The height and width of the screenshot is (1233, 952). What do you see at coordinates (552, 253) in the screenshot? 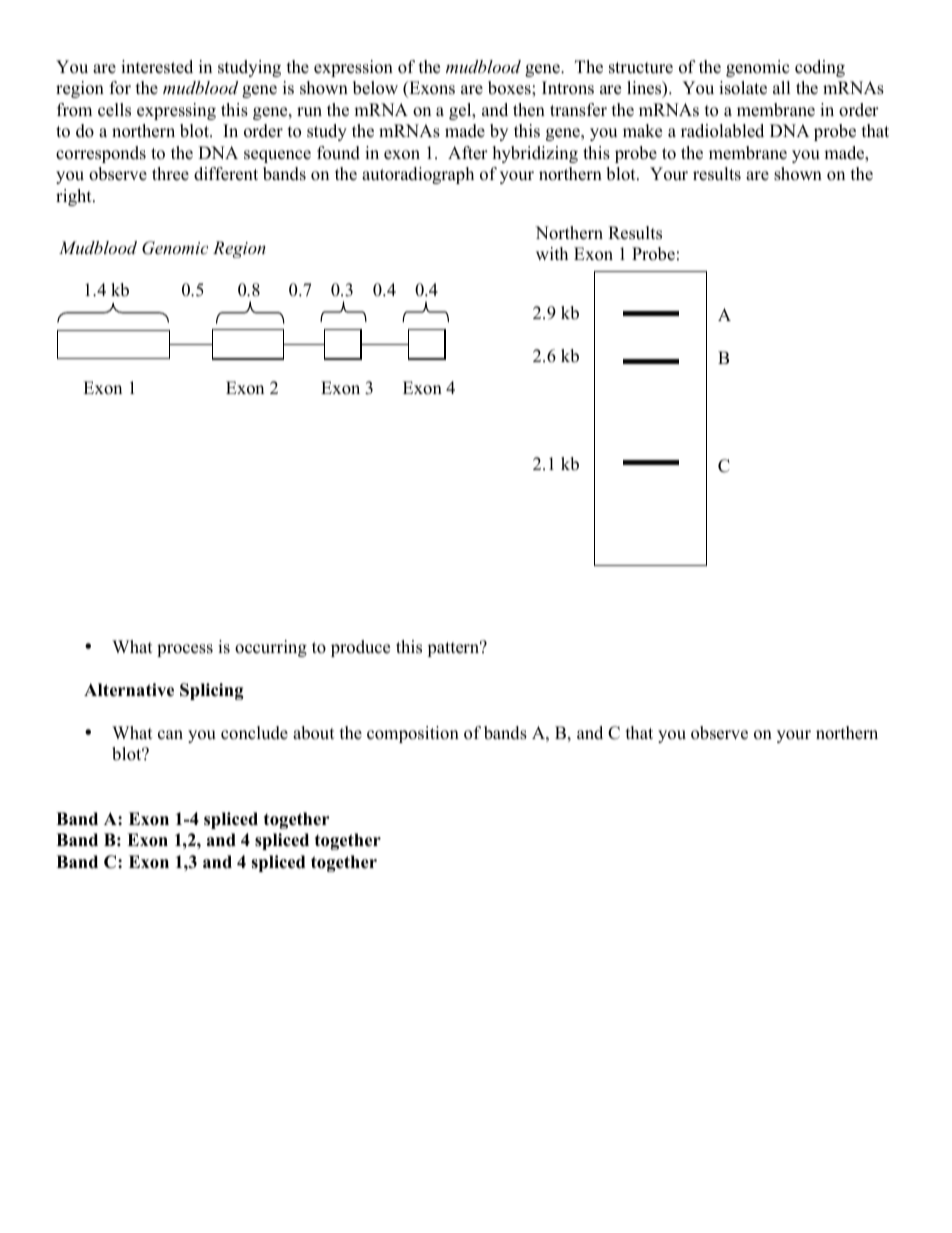
I see `with` at bounding box center [552, 253].
